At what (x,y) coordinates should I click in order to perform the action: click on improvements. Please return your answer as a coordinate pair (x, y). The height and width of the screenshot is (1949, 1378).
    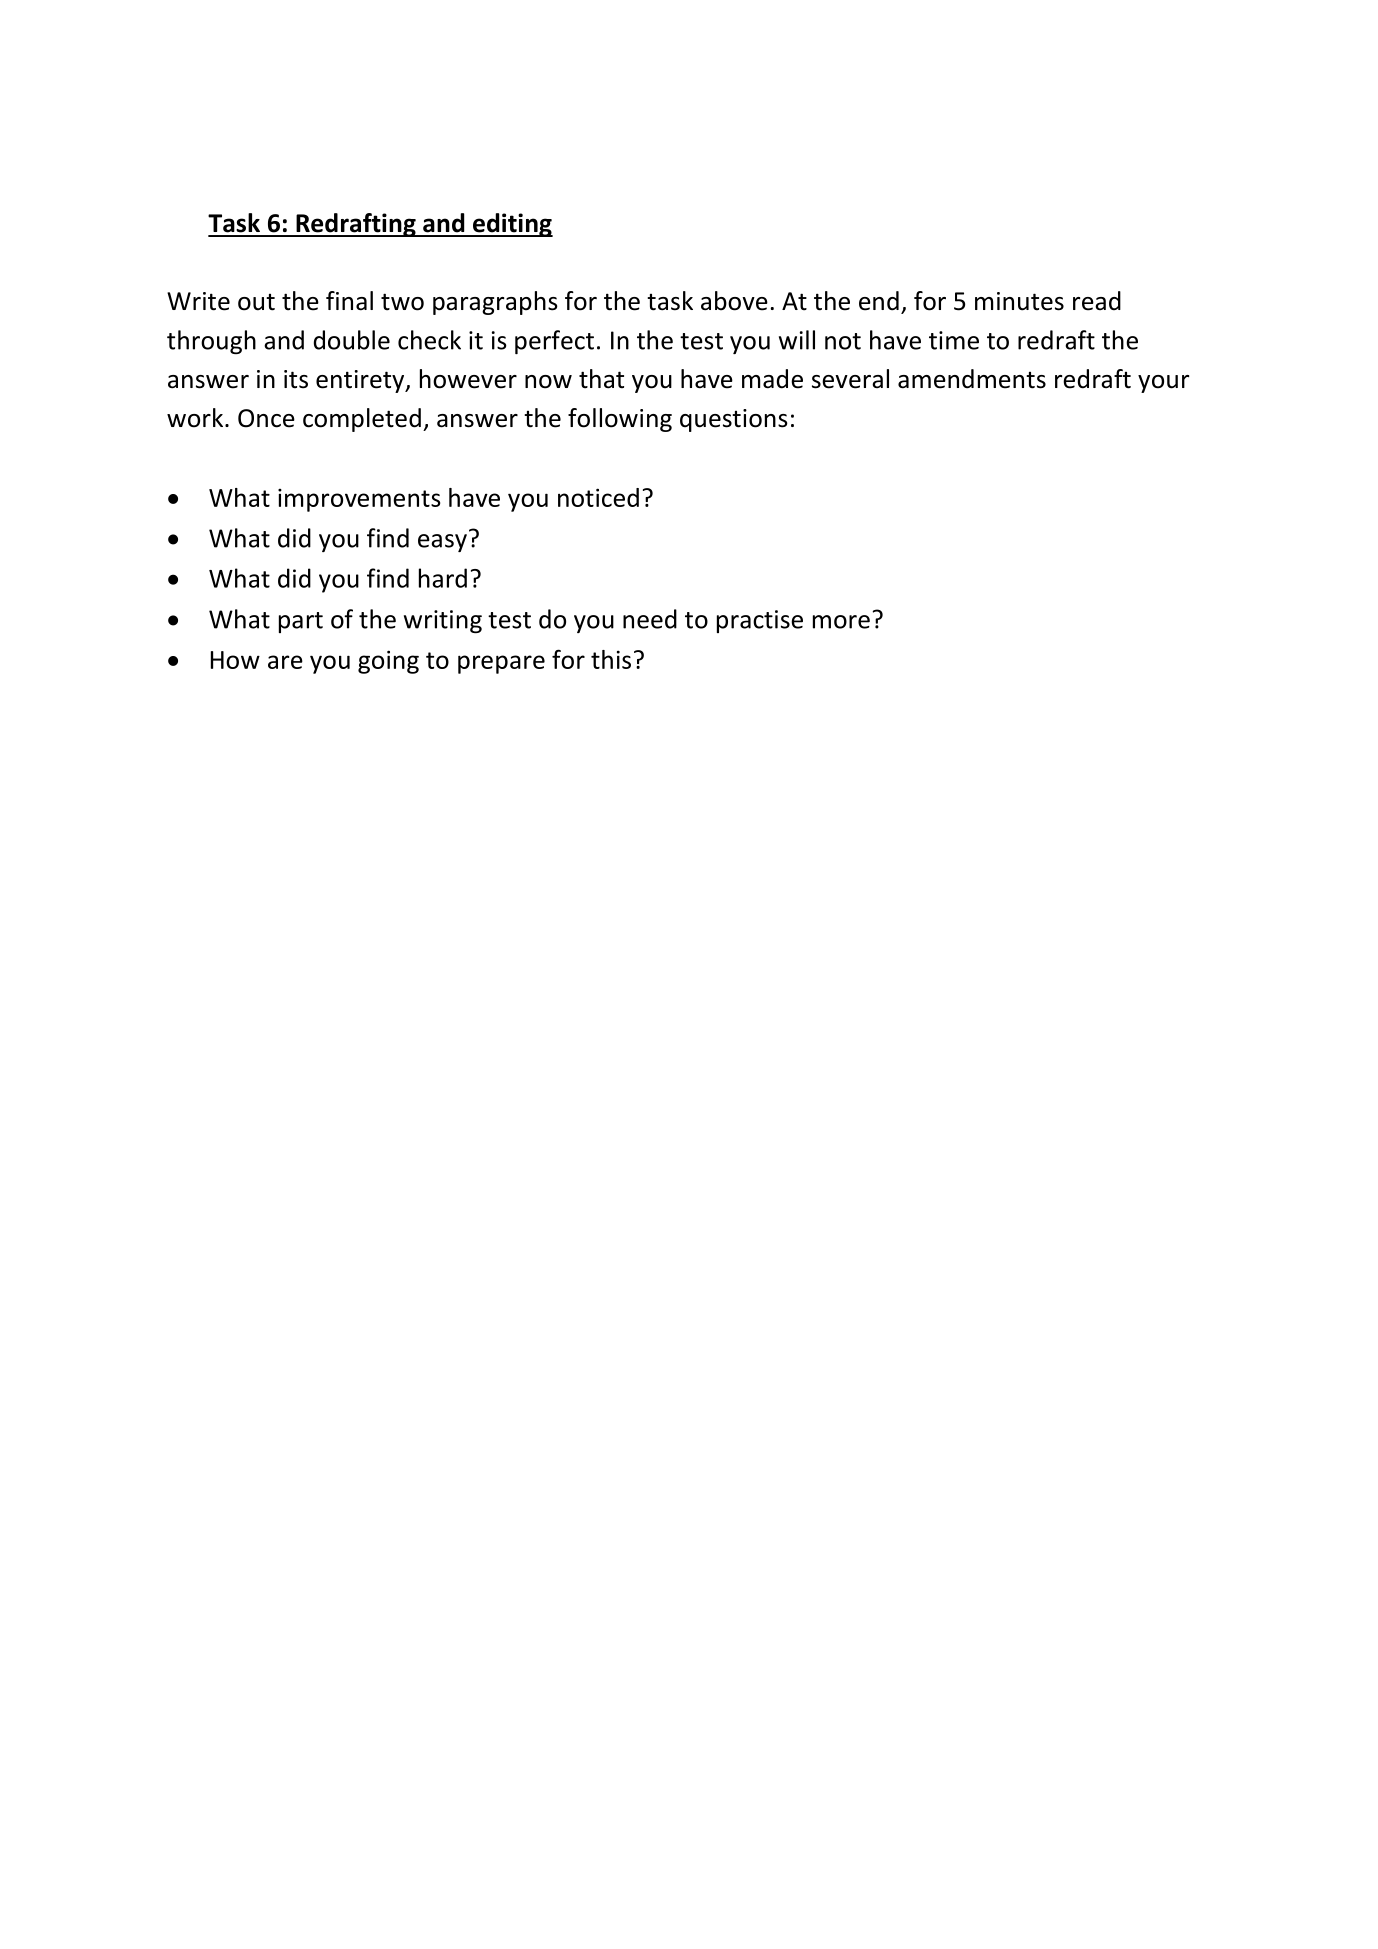
    Looking at the image, I should click on (359, 500).
